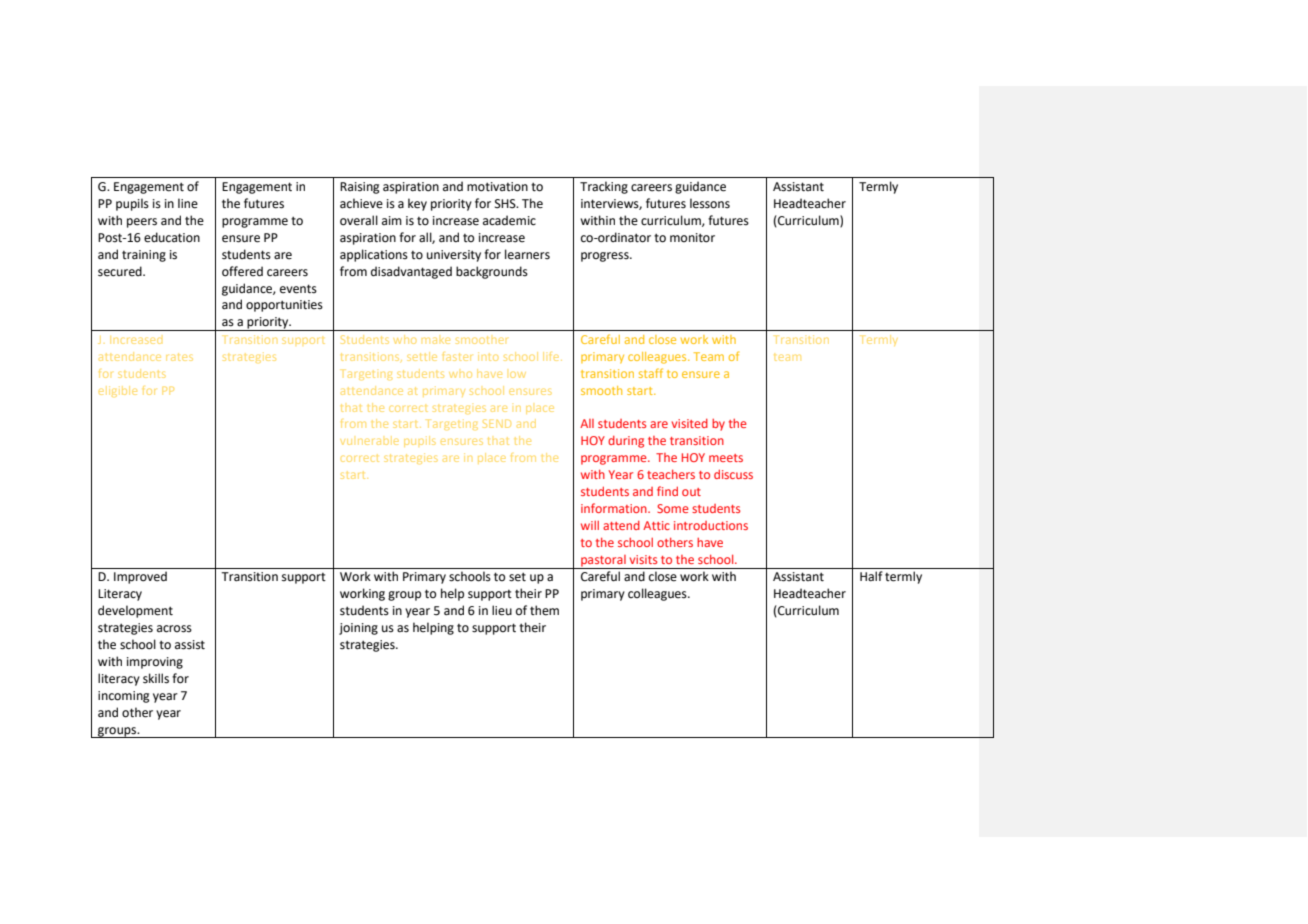 This page has width=1308, height=924. What do you see at coordinates (544, 610) in the page?
I see `them` at bounding box center [544, 610].
